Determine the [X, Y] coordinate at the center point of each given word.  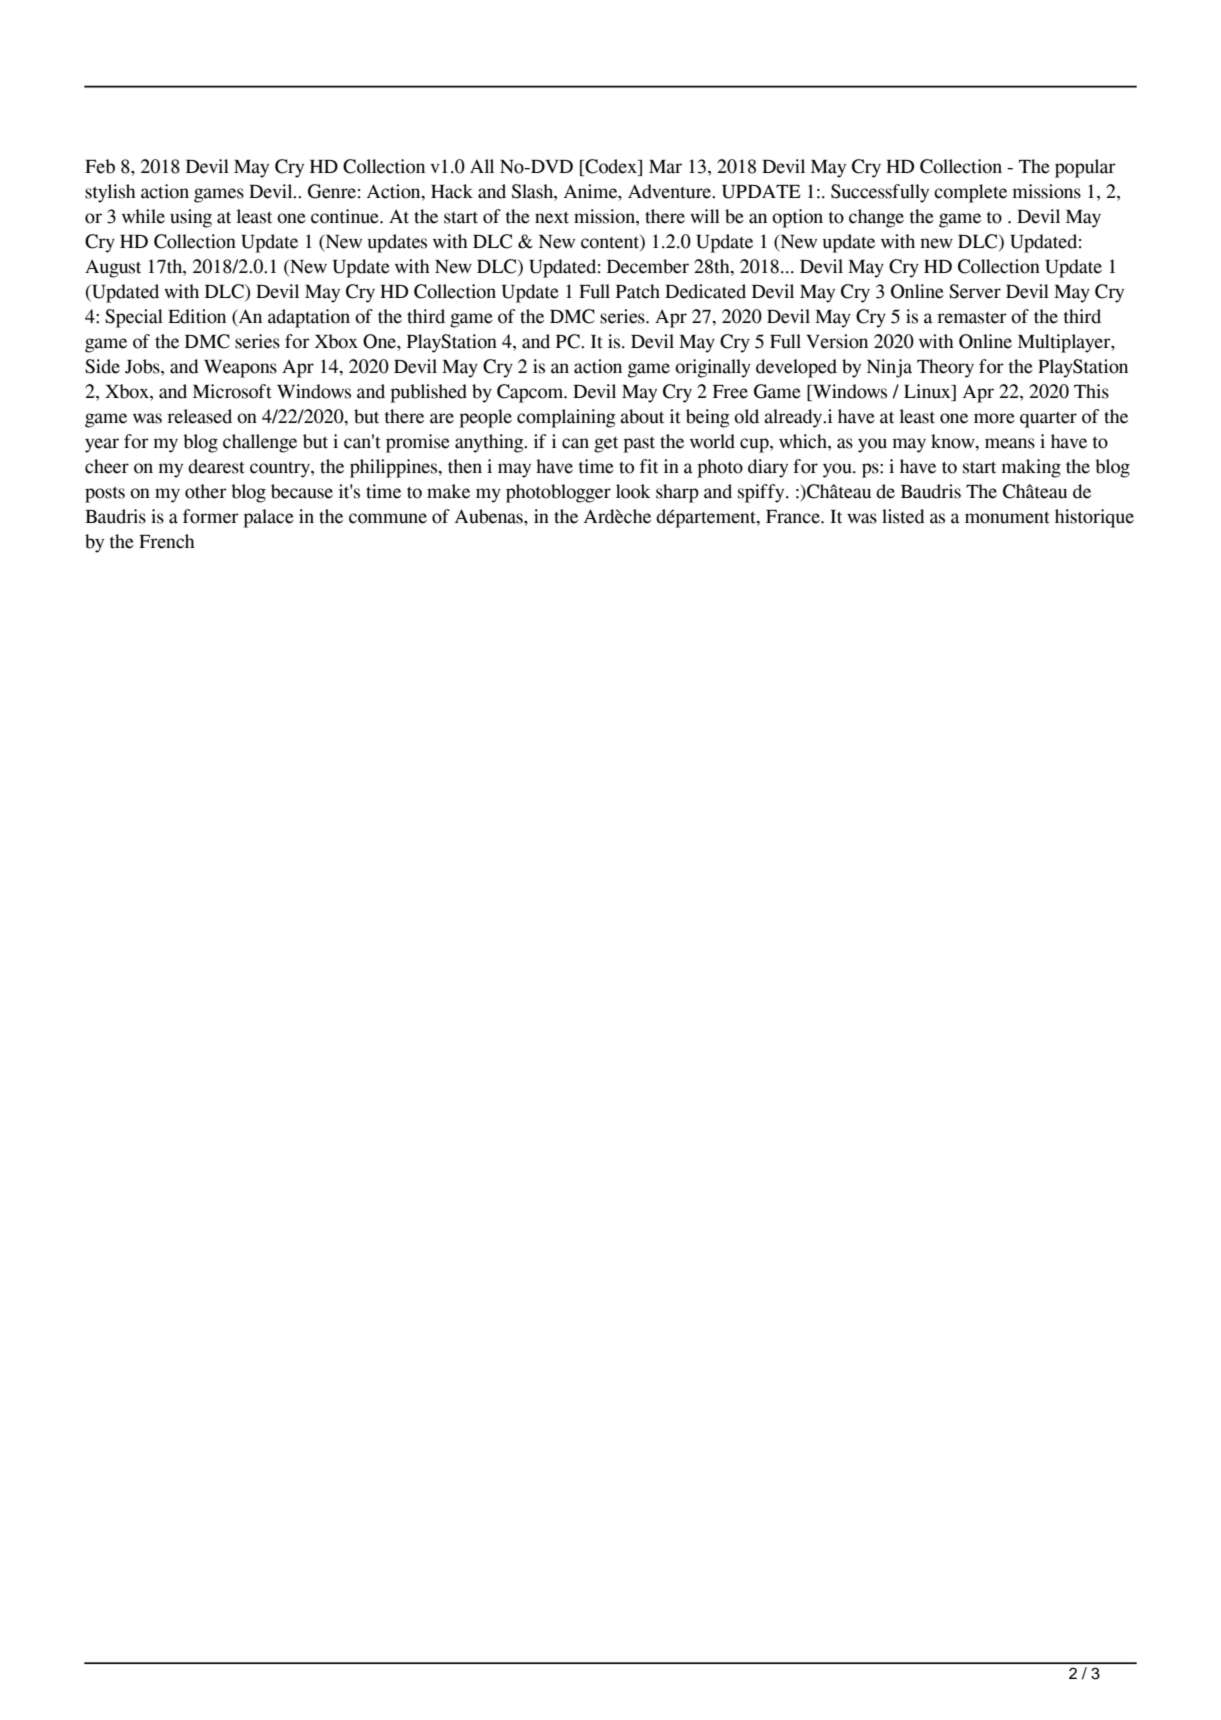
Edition [197, 316]
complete [970, 193]
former [211, 516]
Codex [611, 167]
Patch [638, 291]
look [633, 491]
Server [975, 291]
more [994, 418]
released [199, 416]
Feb [100, 166]
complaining [566, 418]
